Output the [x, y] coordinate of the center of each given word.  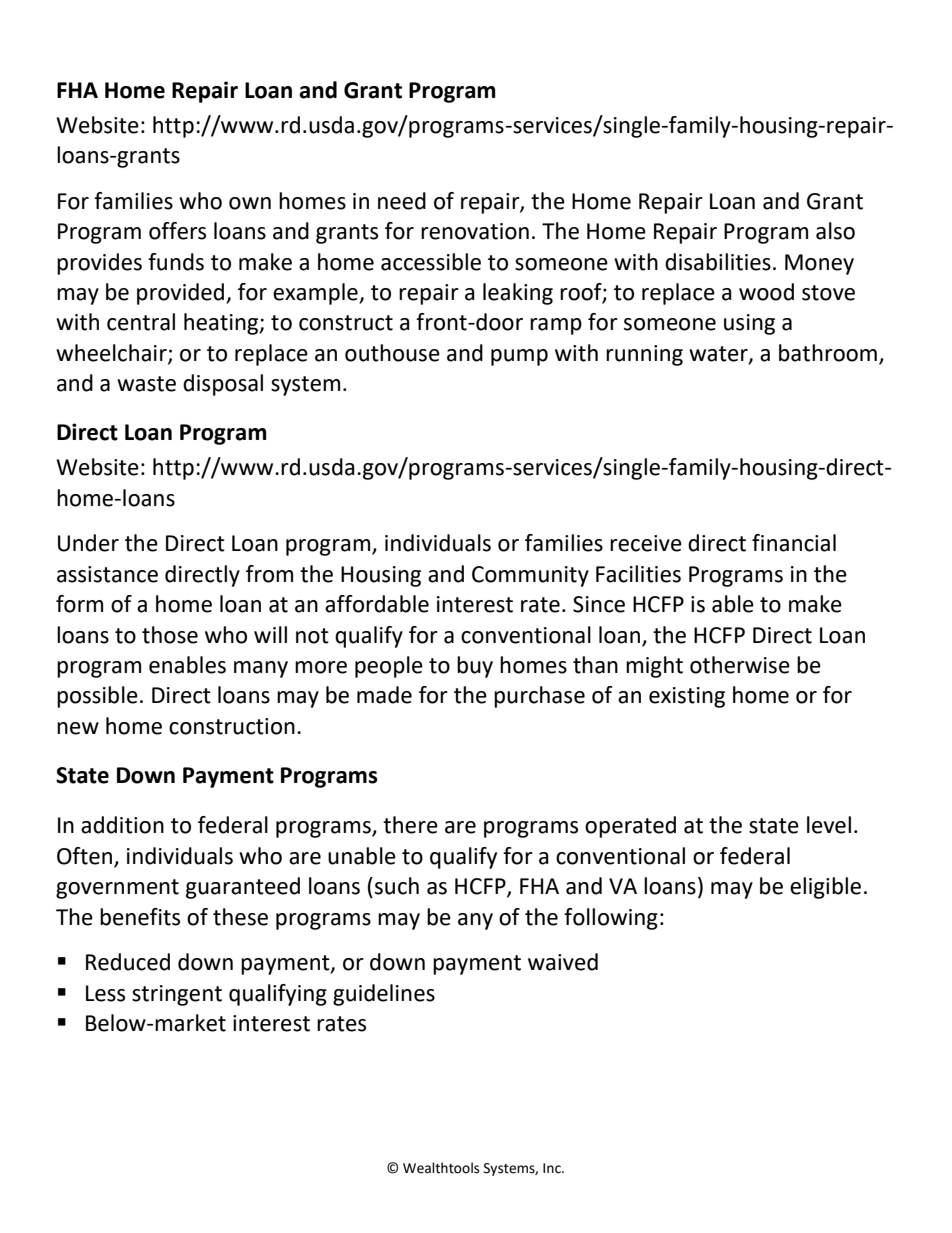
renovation [475, 231]
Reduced [128, 962]
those [170, 635]
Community [530, 576]
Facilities [638, 574]
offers [177, 231]
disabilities [718, 262]
